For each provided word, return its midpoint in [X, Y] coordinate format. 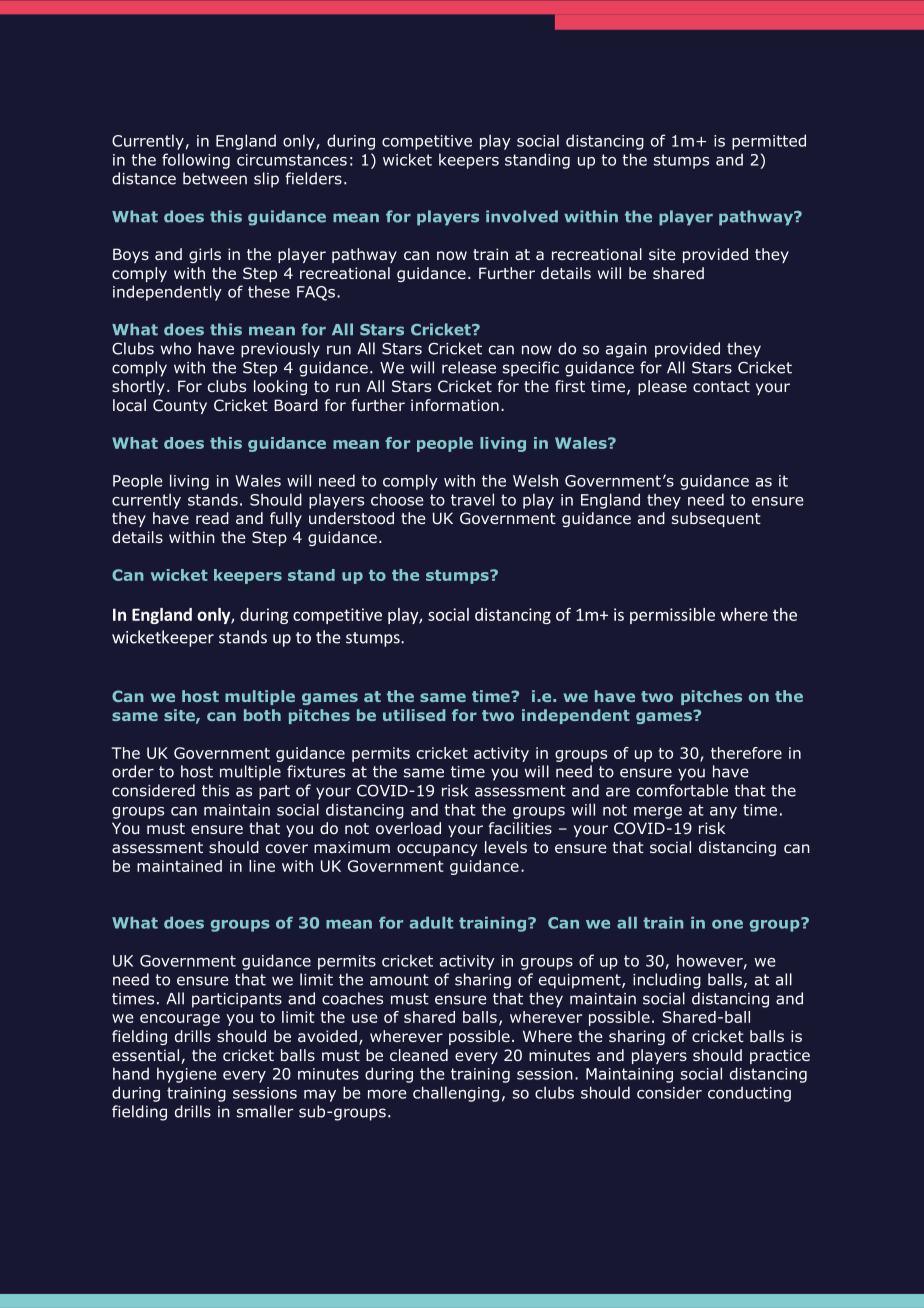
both [262, 715]
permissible [672, 616]
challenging [456, 1094]
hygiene [187, 1075]
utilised [414, 715]
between [215, 178]
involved [522, 216]
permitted [769, 142]
